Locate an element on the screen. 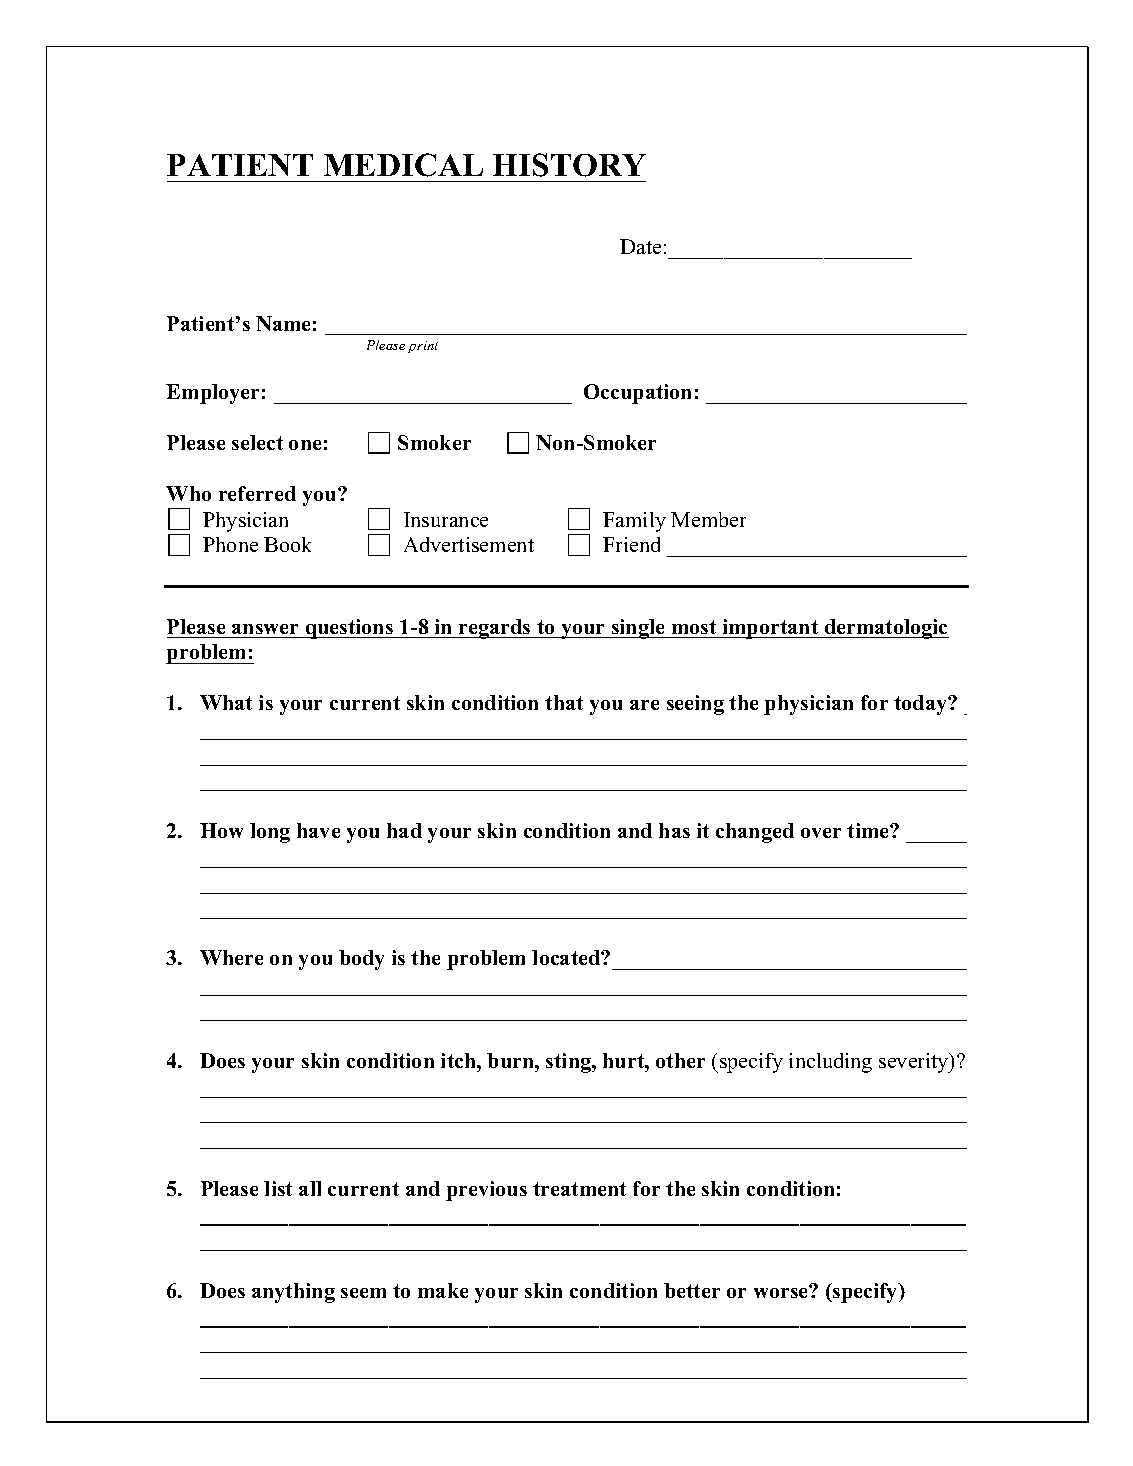 The width and height of the screenshot is (1133, 1466). What is located at coordinates (226, 702).
